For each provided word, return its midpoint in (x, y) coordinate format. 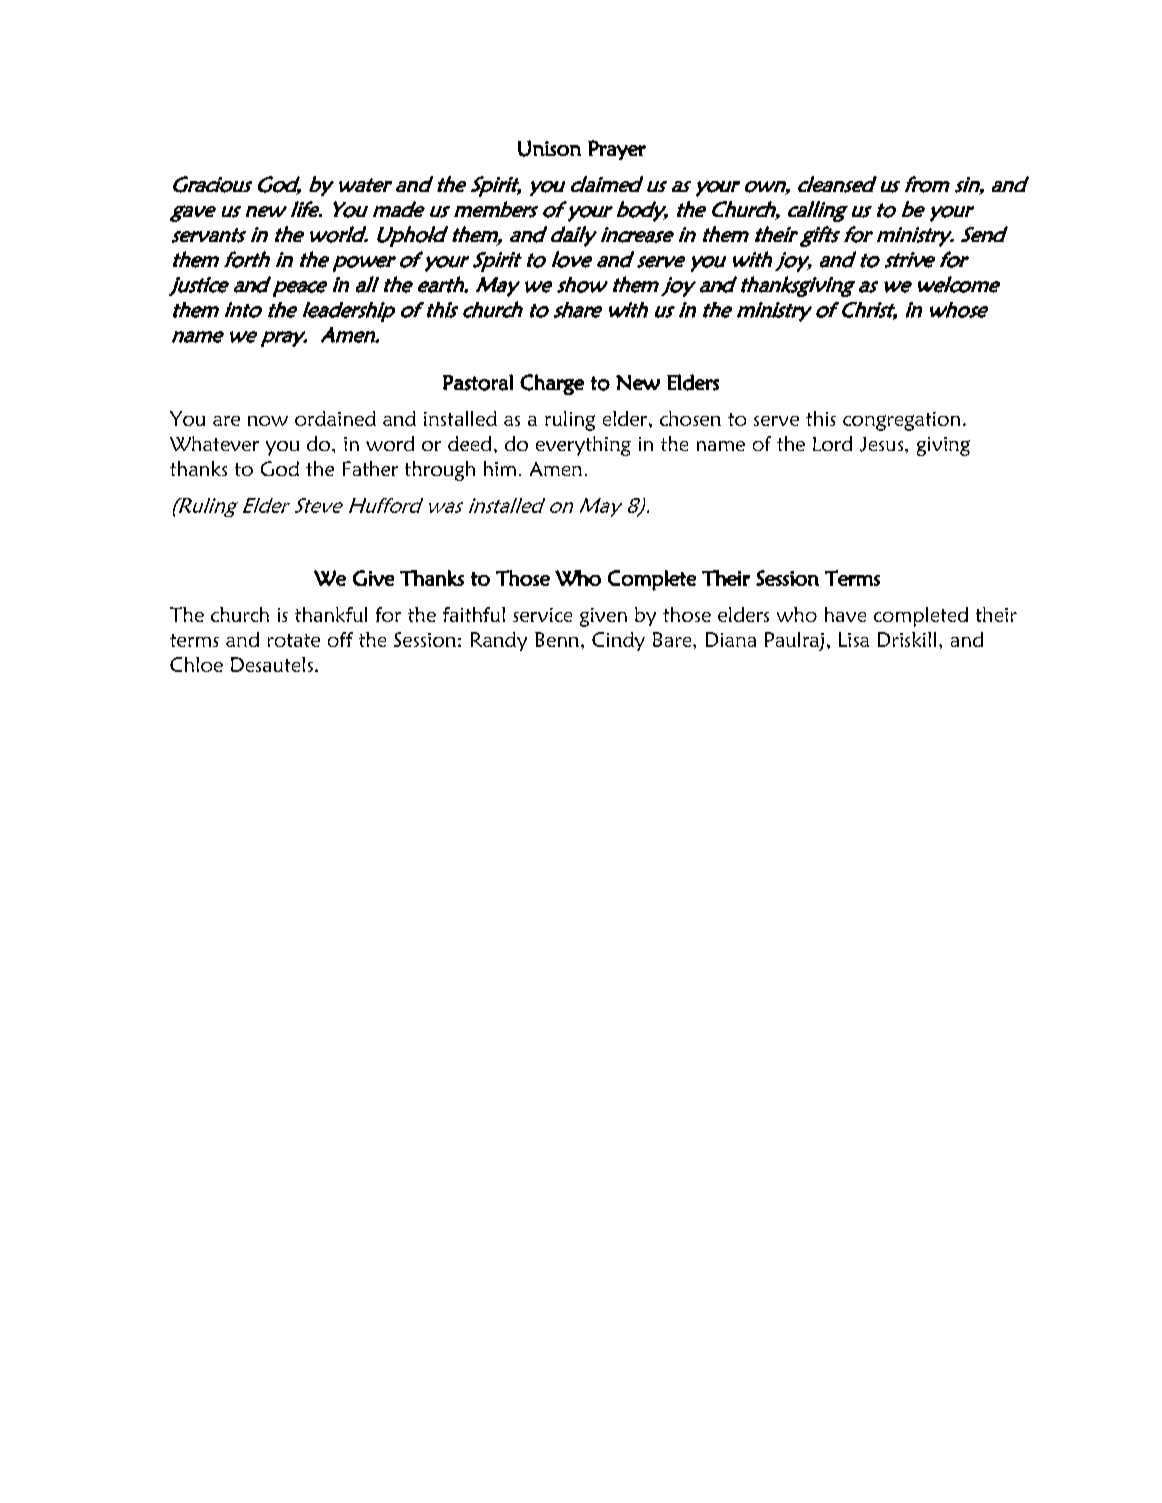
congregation (901, 421)
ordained (335, 418)
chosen (690, 418)
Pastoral (478, 382)
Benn (557, 639)
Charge (552, 384)
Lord (832, 443)
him (500, 468)
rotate (294, 640)
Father (370, 468)
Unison (549, 148)
